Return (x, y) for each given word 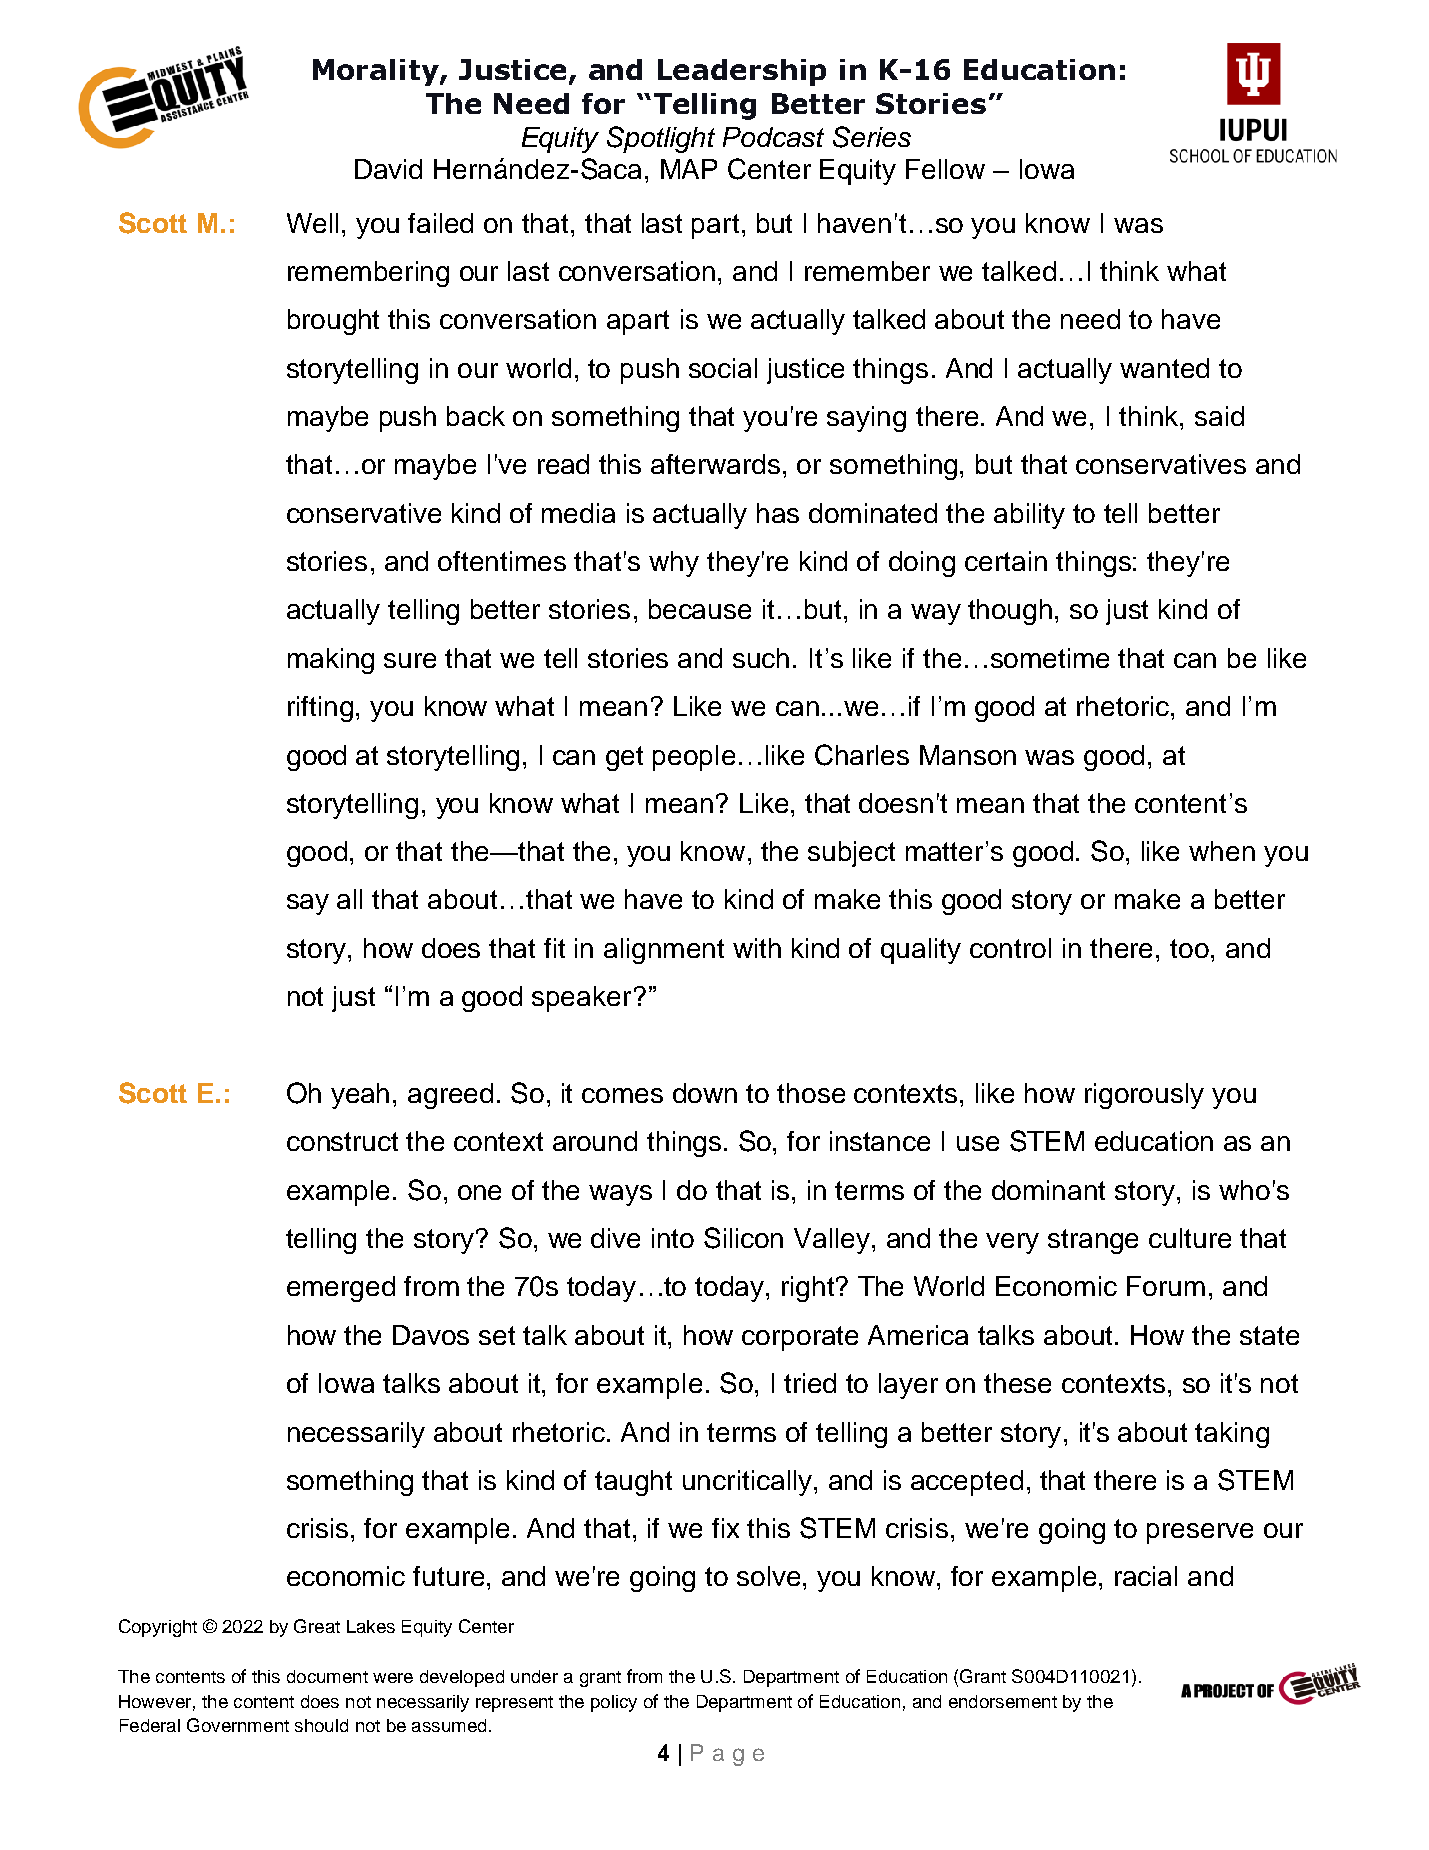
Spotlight (661, 139)
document (327, 1676)
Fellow (945, 169)
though (1010, 612)
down (705, 1093)
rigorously (1144, 1096)
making (331, 661)
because (700, 609)
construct (342, 1141)
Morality (377, 72)
